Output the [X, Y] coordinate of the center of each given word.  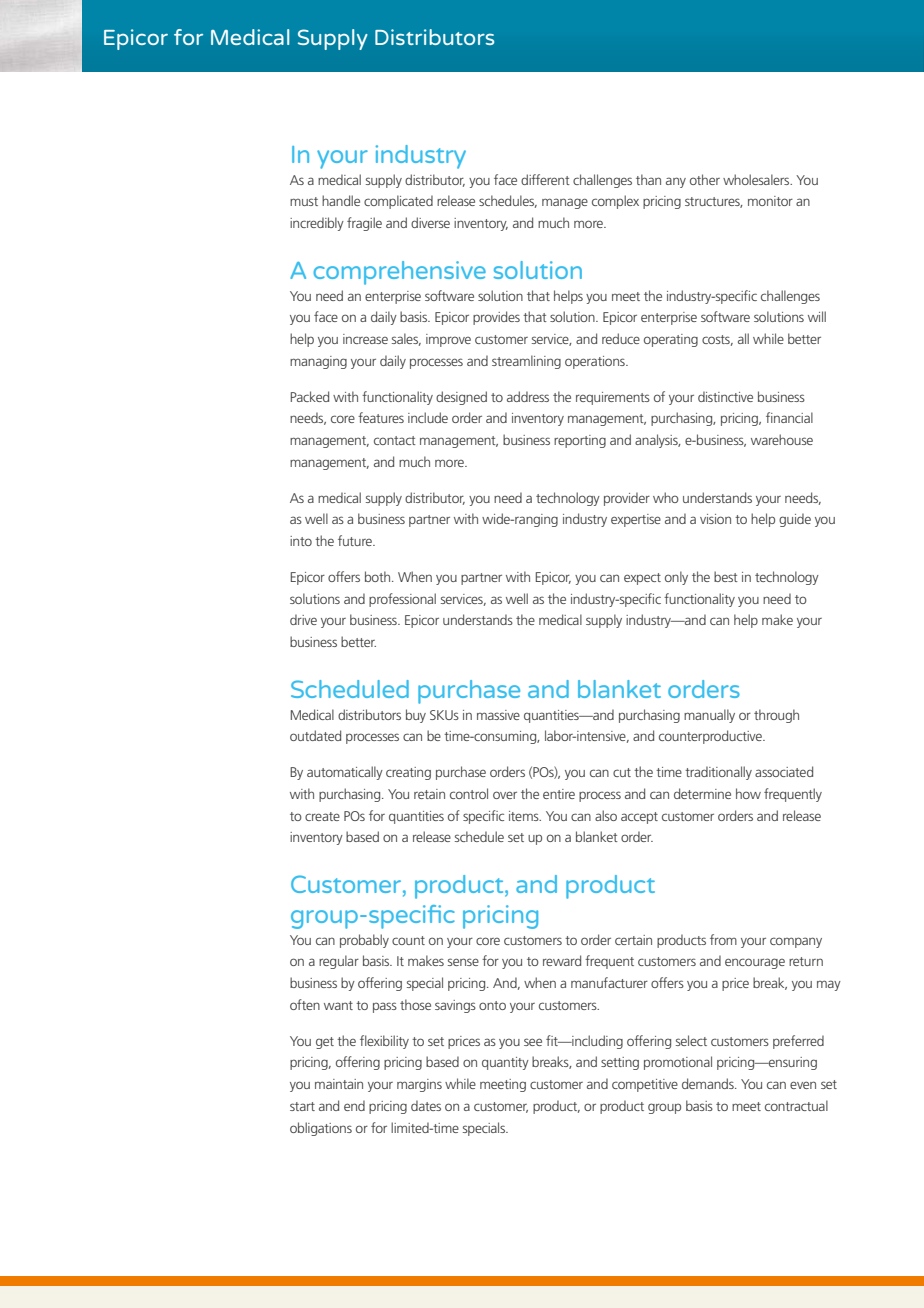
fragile [364, 224]
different [545, 179]
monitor [770, 201]
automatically [345, 773]
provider [627, 499]
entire [559, 794]
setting [620, 1063]
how [748, 793]
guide [795, 520]
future [356, 540]
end [354, 1105]
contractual [796, 1105]
